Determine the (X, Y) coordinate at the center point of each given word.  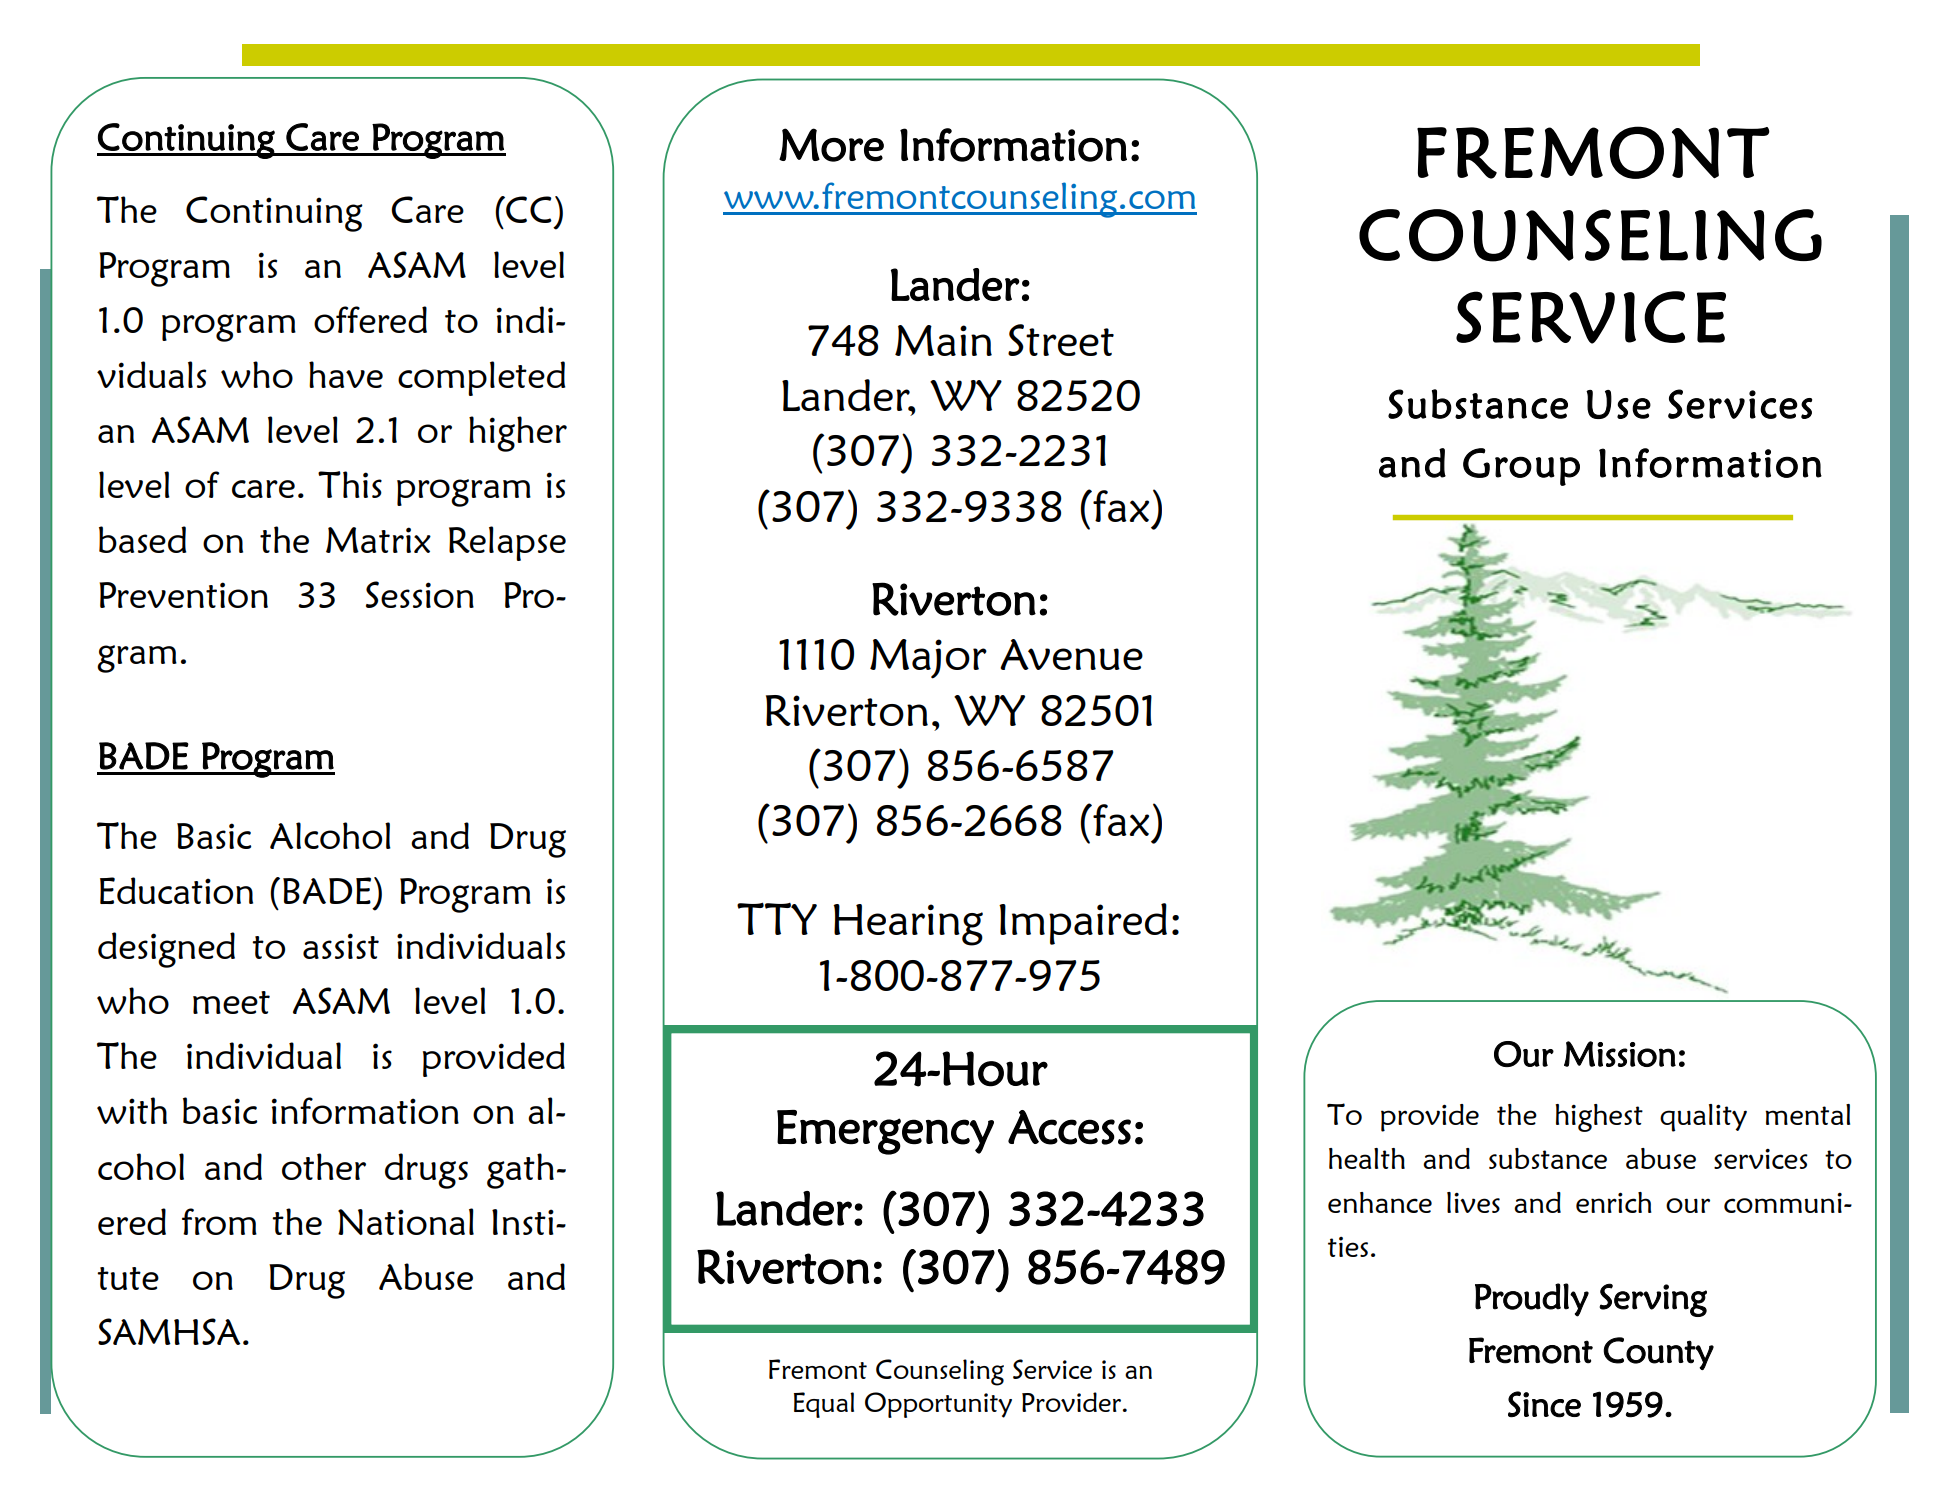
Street (1061, 340)
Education (176, 890)
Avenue (1071, 654)
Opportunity (938, 1405)
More (831, 145)
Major (928, 659)
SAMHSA (169, 1331)
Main (943, 340)
